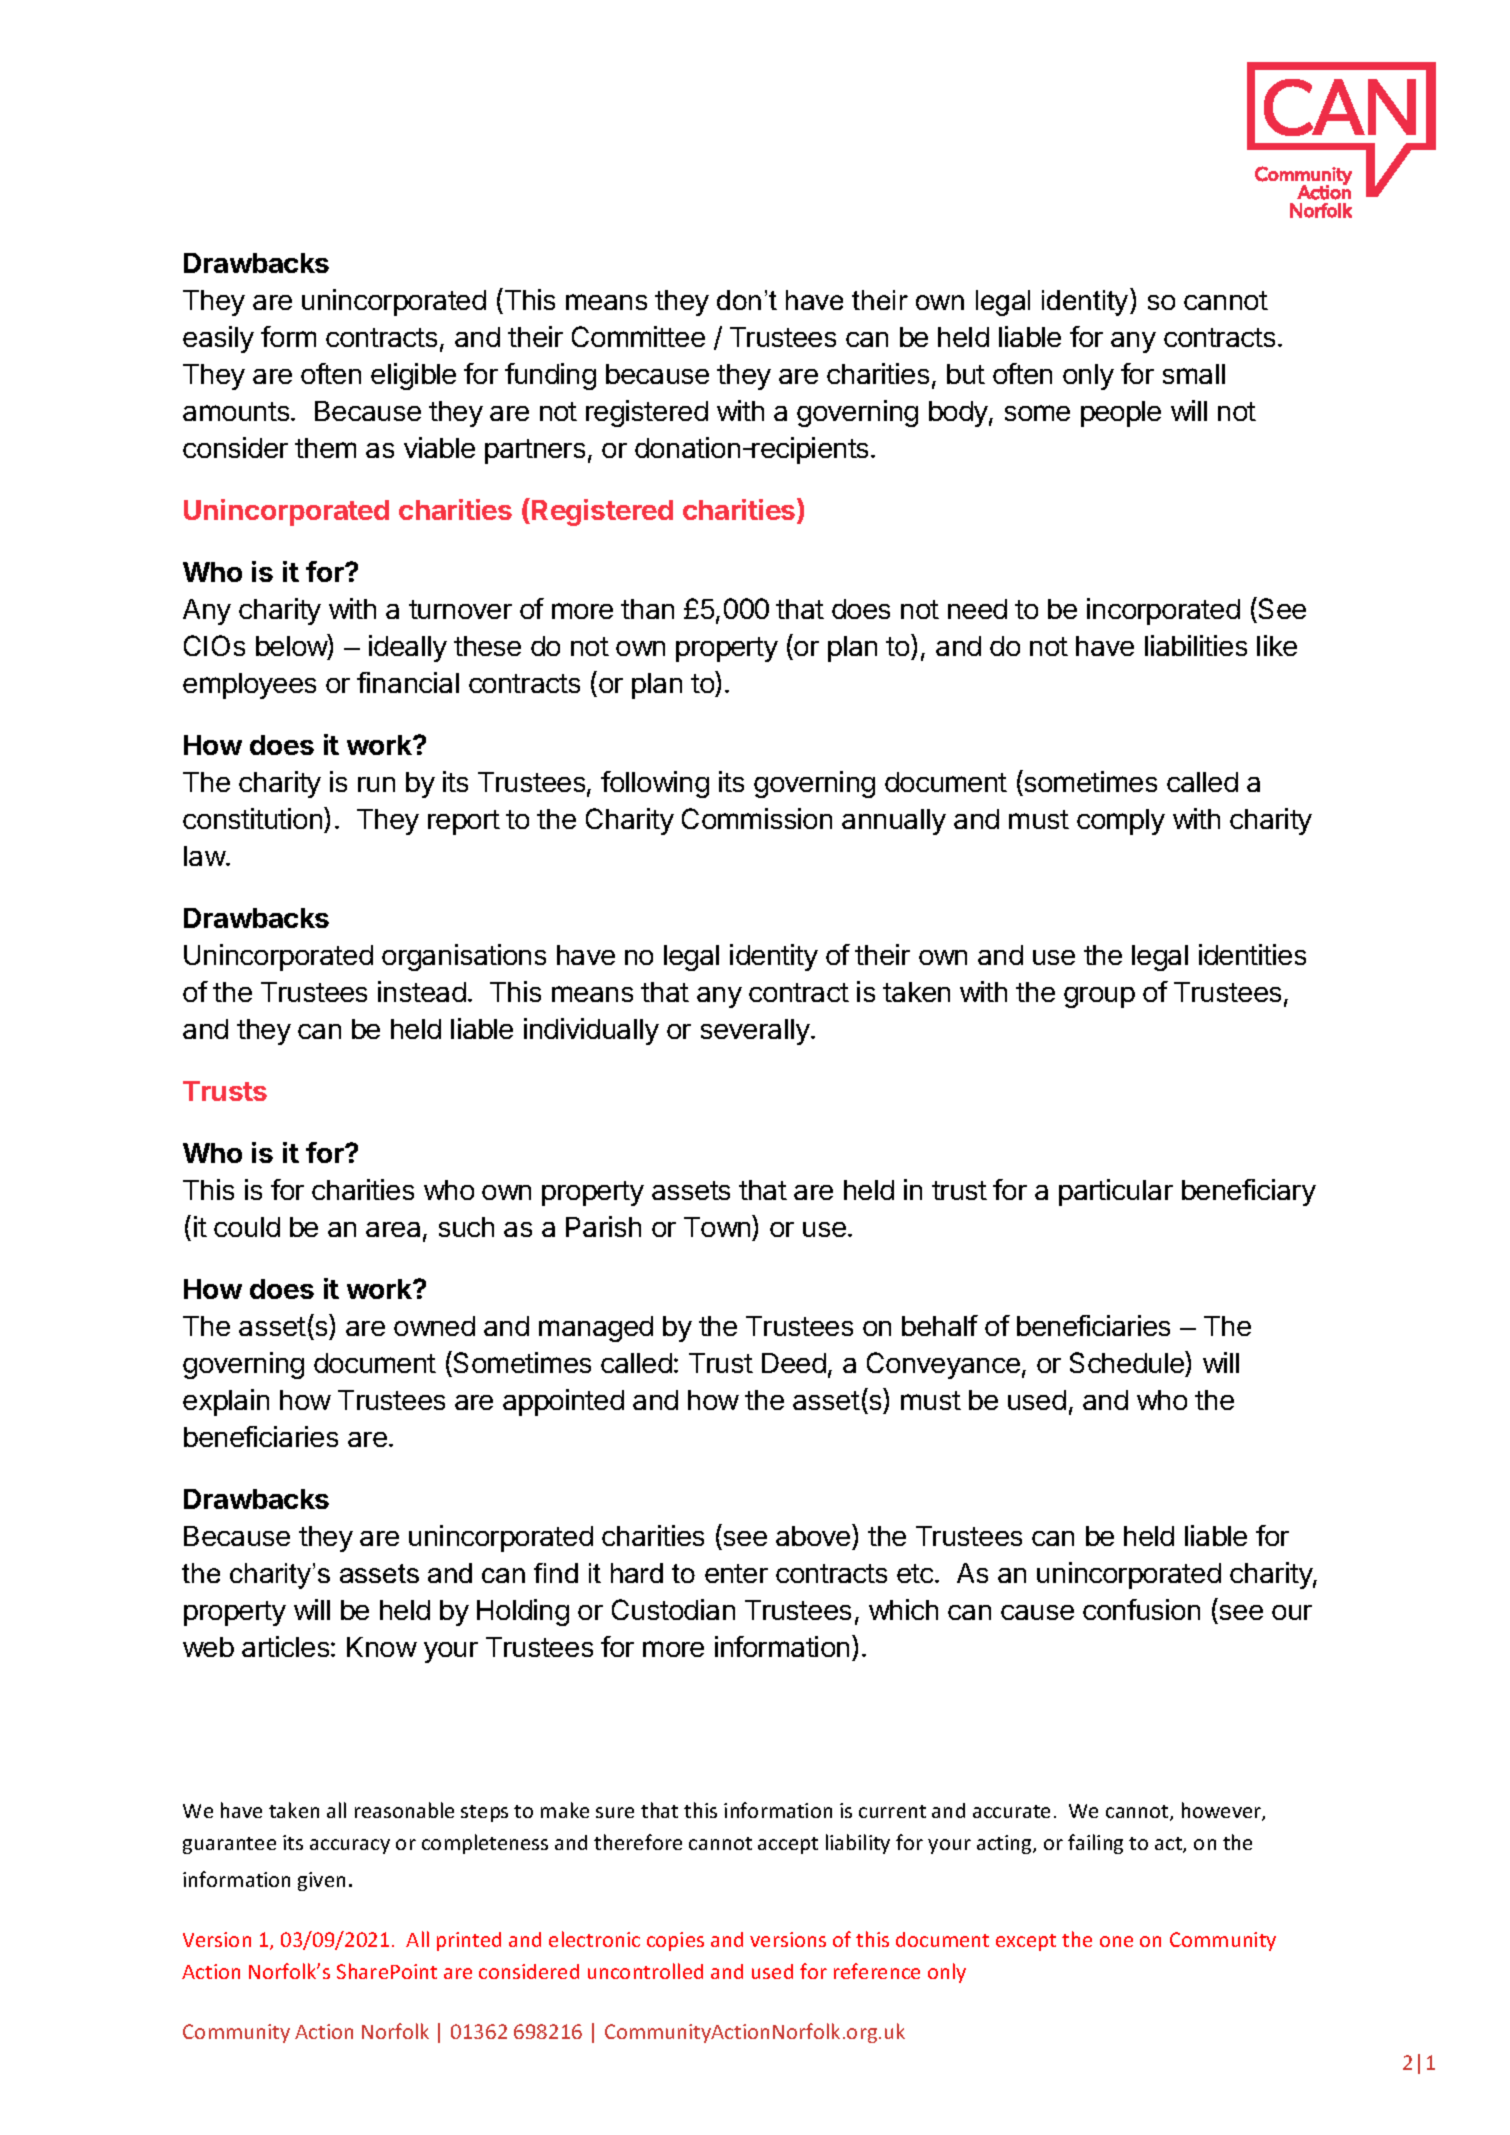 This page has width=1510, height=2135. Describe the element at coordinates (757, 818) in the page. I see `Commission` at that location.
